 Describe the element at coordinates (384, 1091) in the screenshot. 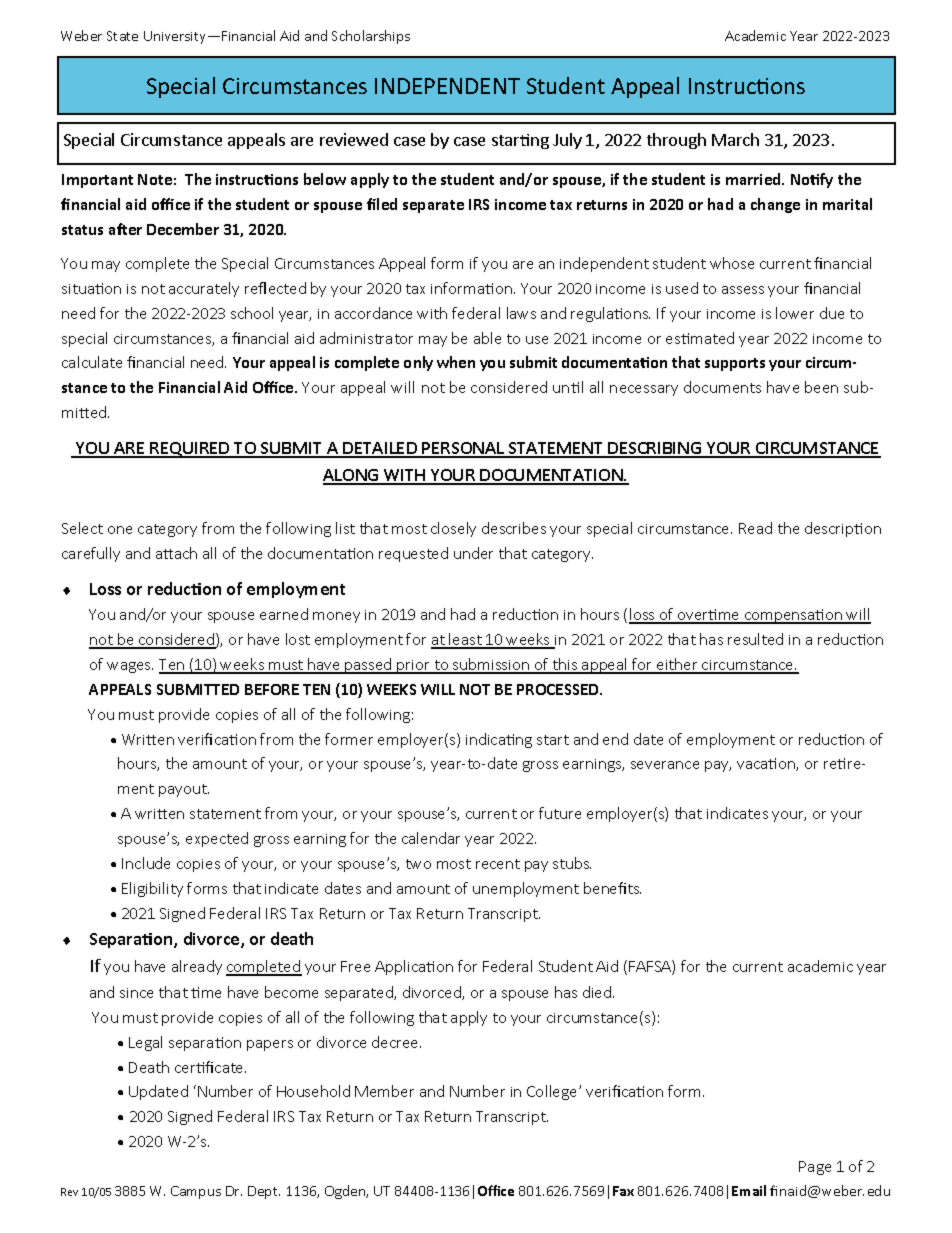

I see `Member` at that location.
